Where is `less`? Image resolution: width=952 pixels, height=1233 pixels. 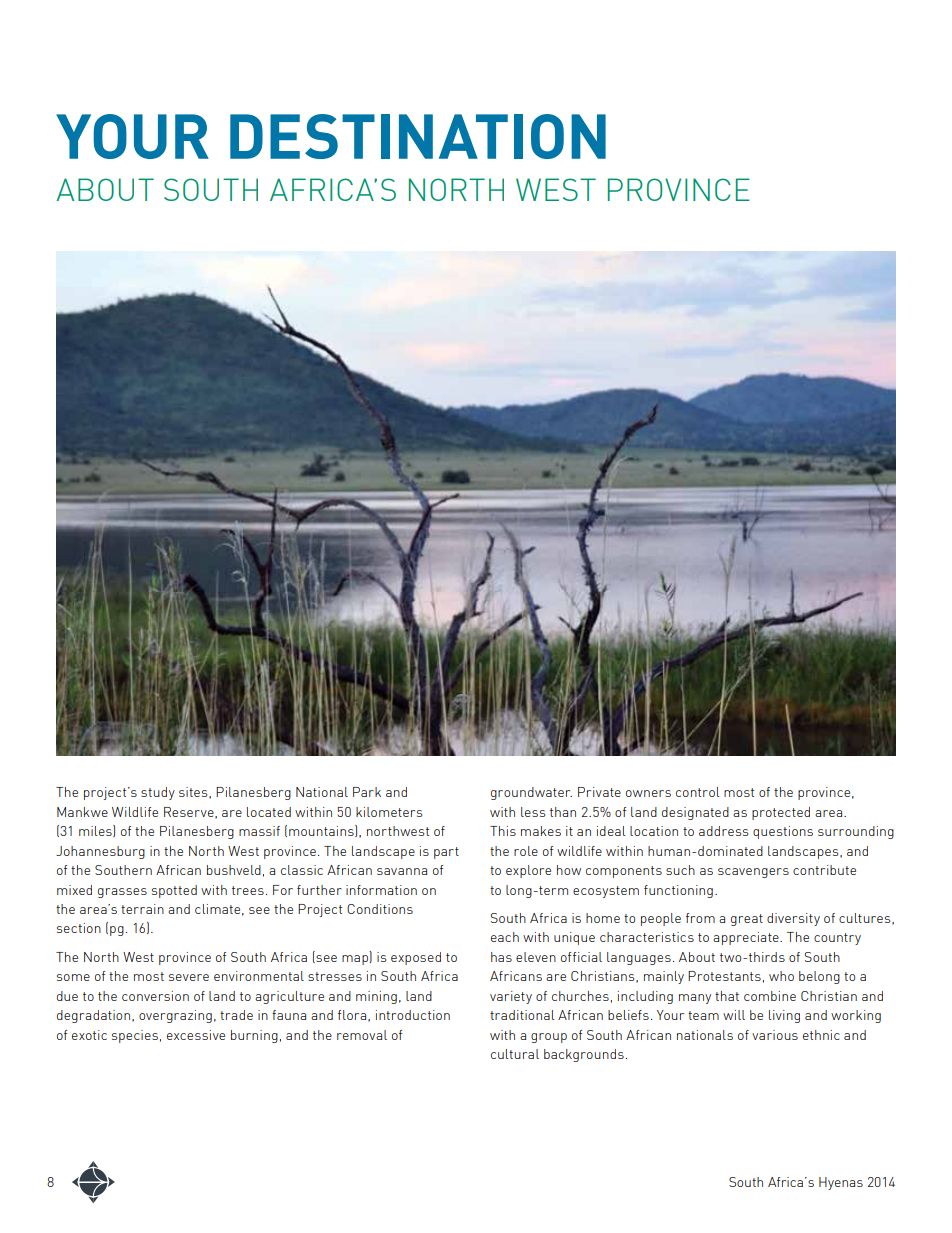
less is located at coordinates (533, 812).
